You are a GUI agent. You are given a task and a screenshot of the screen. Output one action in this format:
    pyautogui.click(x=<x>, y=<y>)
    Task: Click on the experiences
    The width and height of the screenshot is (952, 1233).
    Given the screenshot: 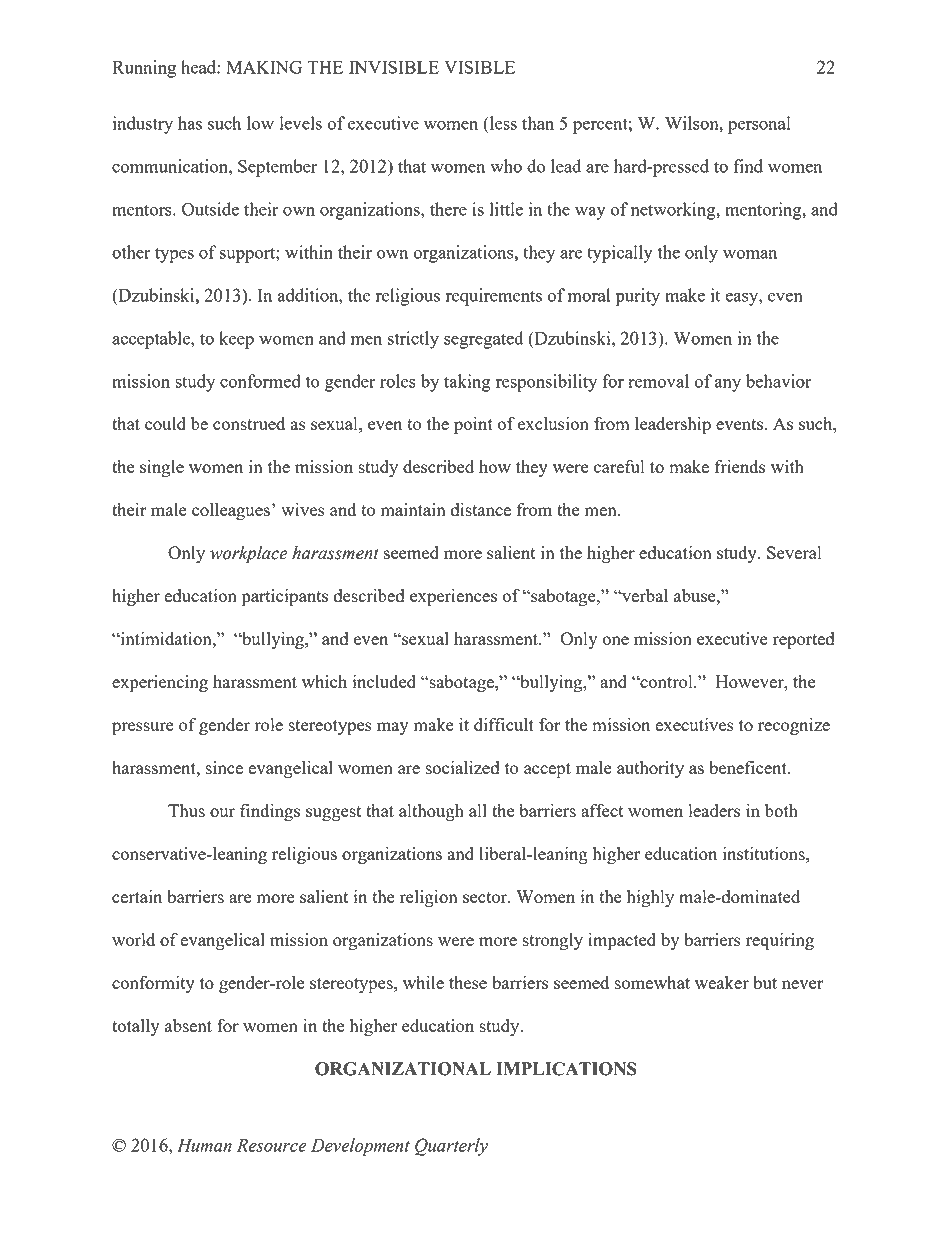 What is the action you would take?
    pyautogui.click(x=453, y=598)
